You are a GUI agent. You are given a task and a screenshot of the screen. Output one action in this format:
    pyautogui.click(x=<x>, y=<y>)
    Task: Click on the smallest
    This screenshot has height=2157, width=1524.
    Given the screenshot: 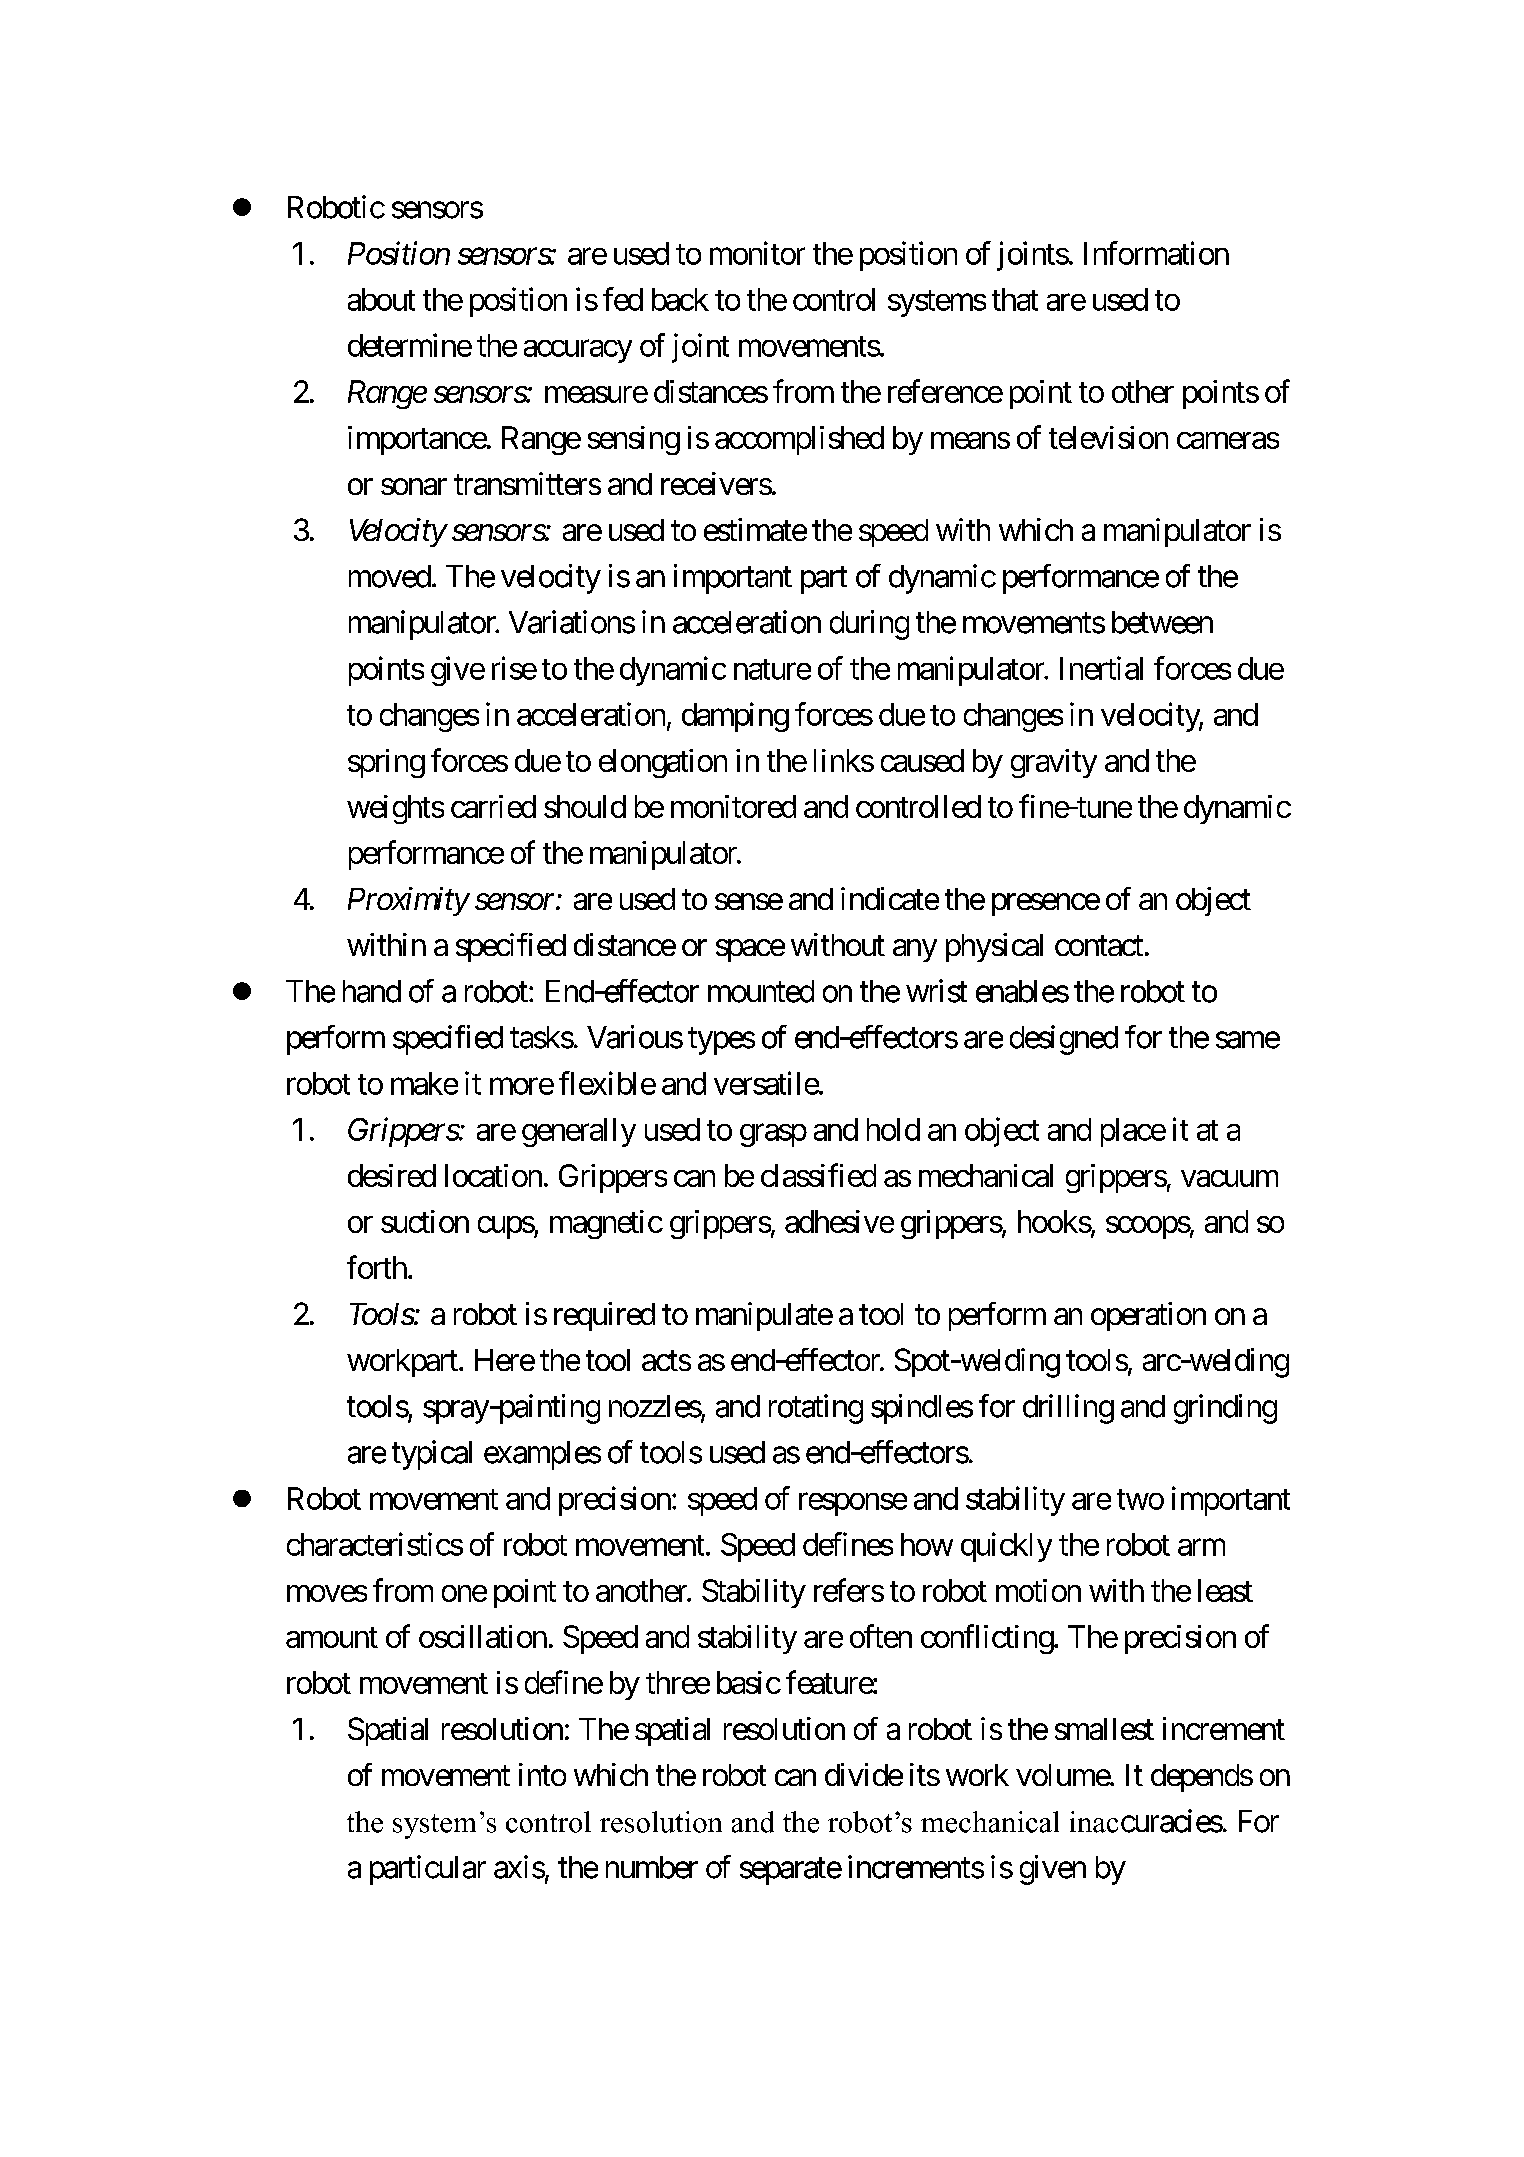 What is the action you would take?
    pyautogui.click(x=1104, y=1729)
